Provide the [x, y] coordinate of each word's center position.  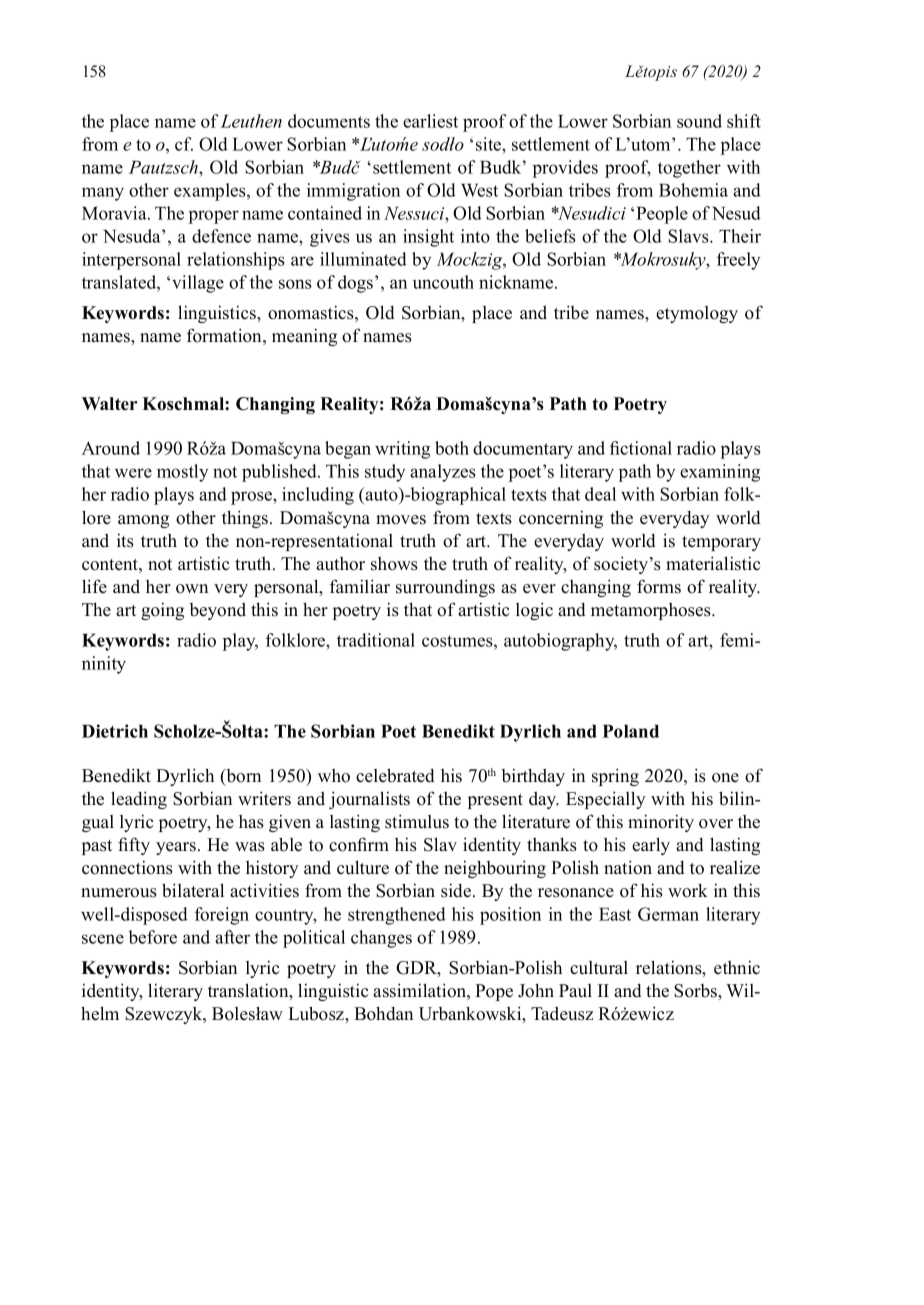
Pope [494, 992]
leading [139, 800]
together [689, 169]
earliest [430, 121]
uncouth [443, 282]
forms [659, 586]
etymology [697, 314]
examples [211, 192]
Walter [109, 404]
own [192, 589]
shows [394, 564]
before [153, 937]
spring [615, 777]
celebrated [395, 775]
